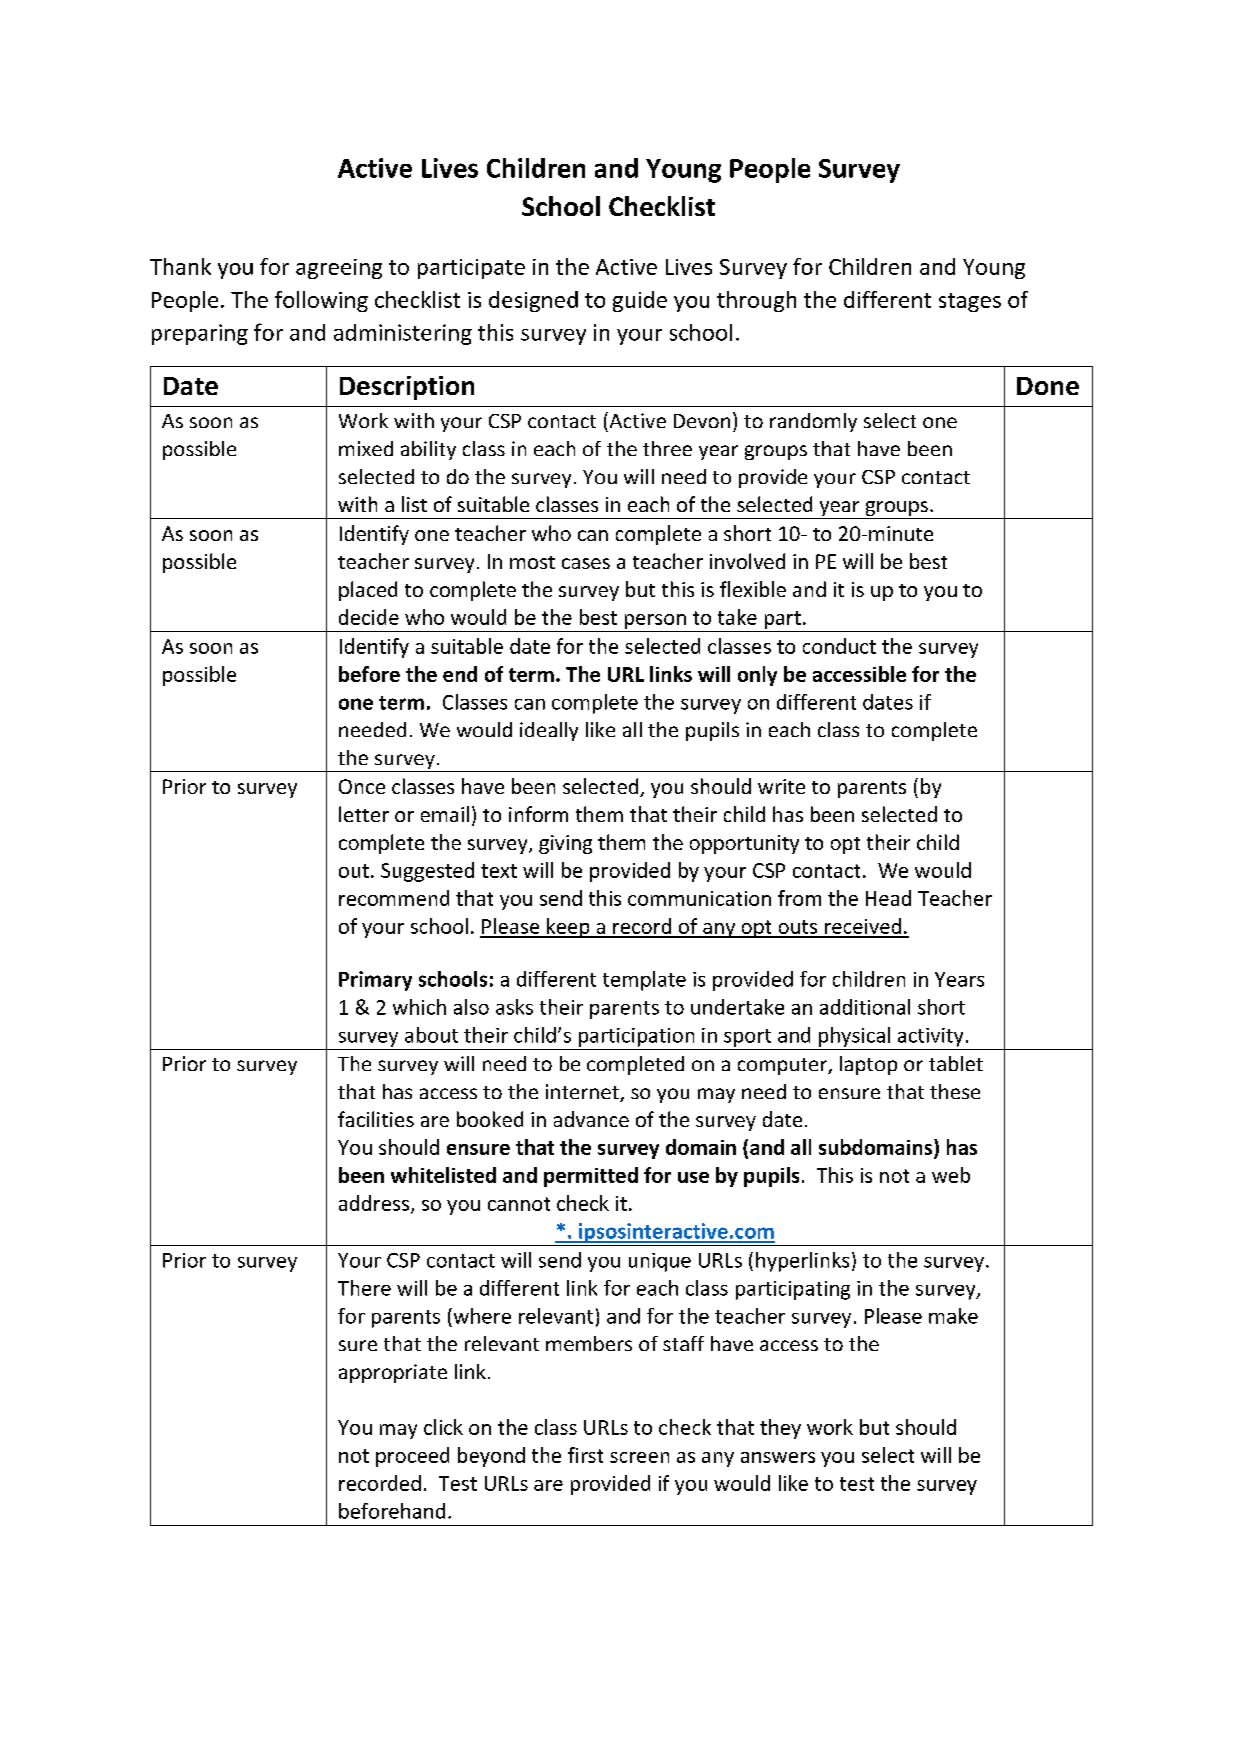 Image resolution: width=1237 pixels, height=1749 pixels. I want to click on advance, so click(591, 1119).
